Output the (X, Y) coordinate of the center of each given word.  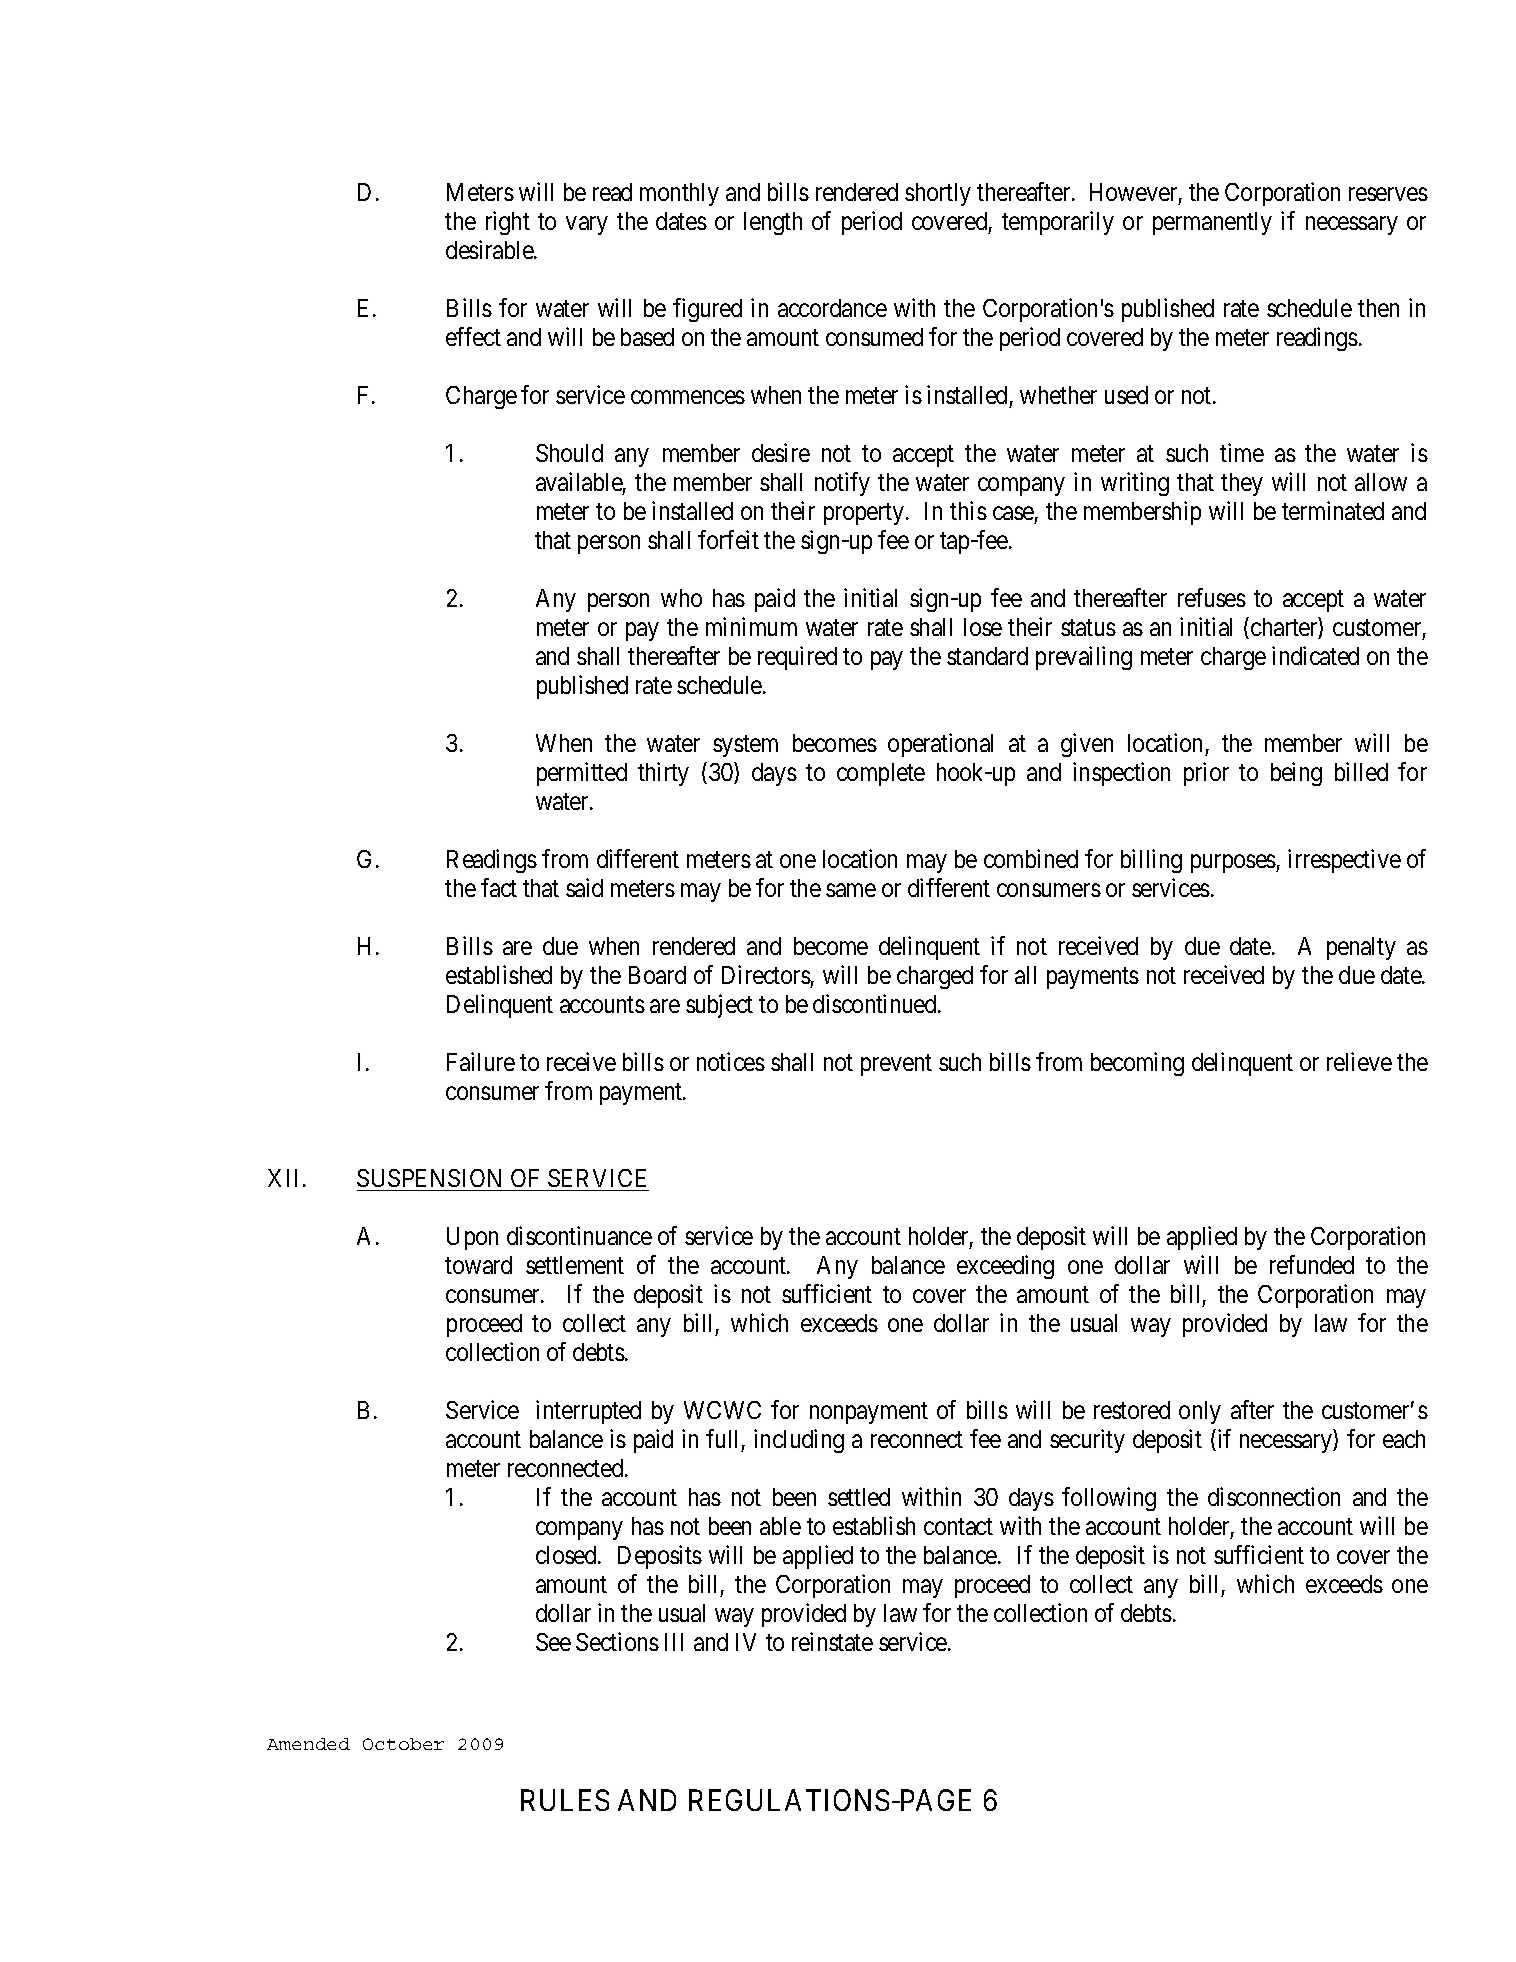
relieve (1359, 1061)
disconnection (1274, 1496)
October (403, 1744)
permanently (1212, 223)
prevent (896, 1065)
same (851, 890)
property (864, 514)
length (773, 223)
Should (569, 453)
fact (499, 887)
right (508, 223)
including (799, 1441)
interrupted (588, 1412)
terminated (1333, 510)
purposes (1234, 864)
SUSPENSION (429, 1178)
